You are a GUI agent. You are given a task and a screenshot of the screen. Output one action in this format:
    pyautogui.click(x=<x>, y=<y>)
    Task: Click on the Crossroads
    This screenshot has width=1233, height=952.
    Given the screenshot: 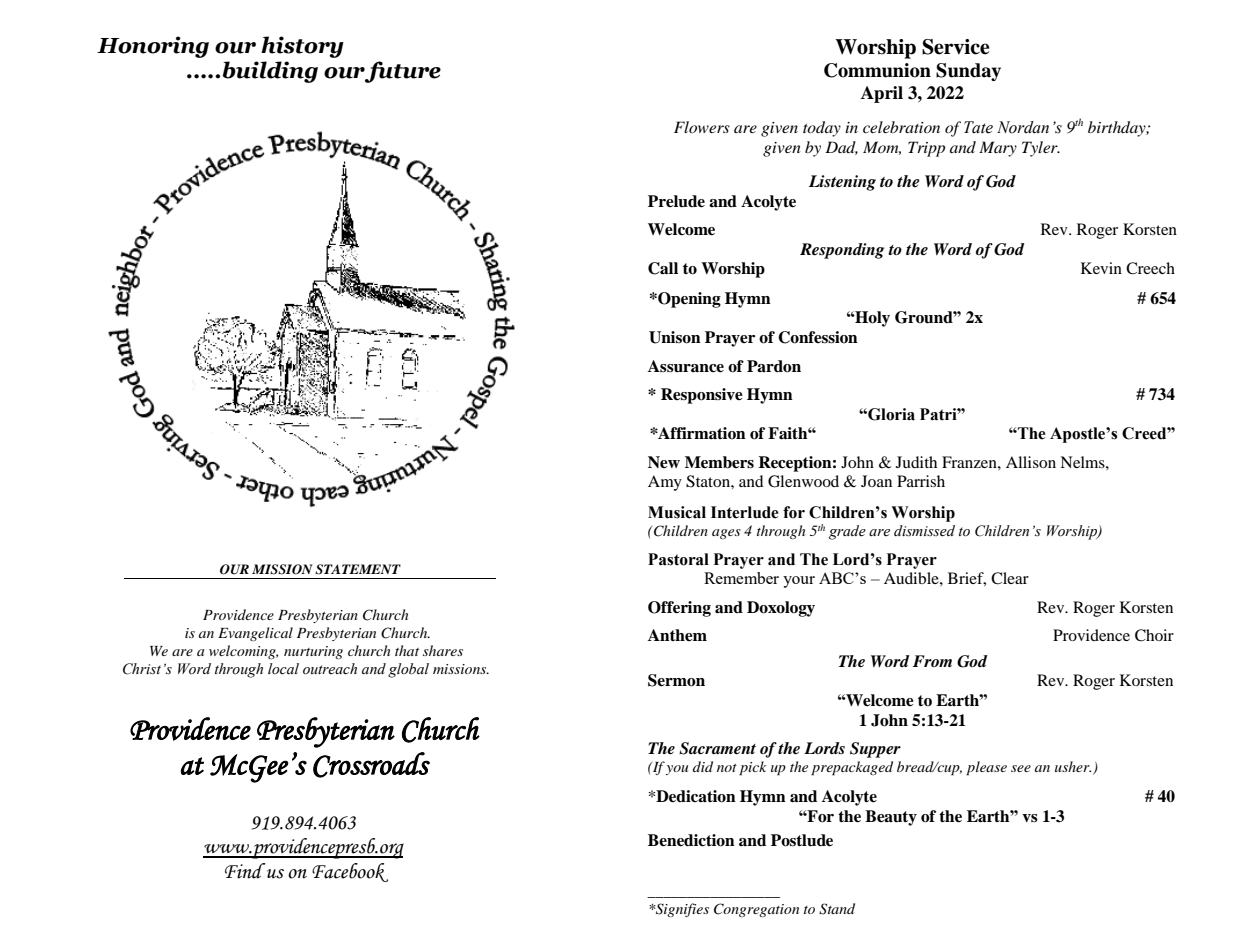 What is the action you would take?
    pyautogui.click(x=371, y=765)
